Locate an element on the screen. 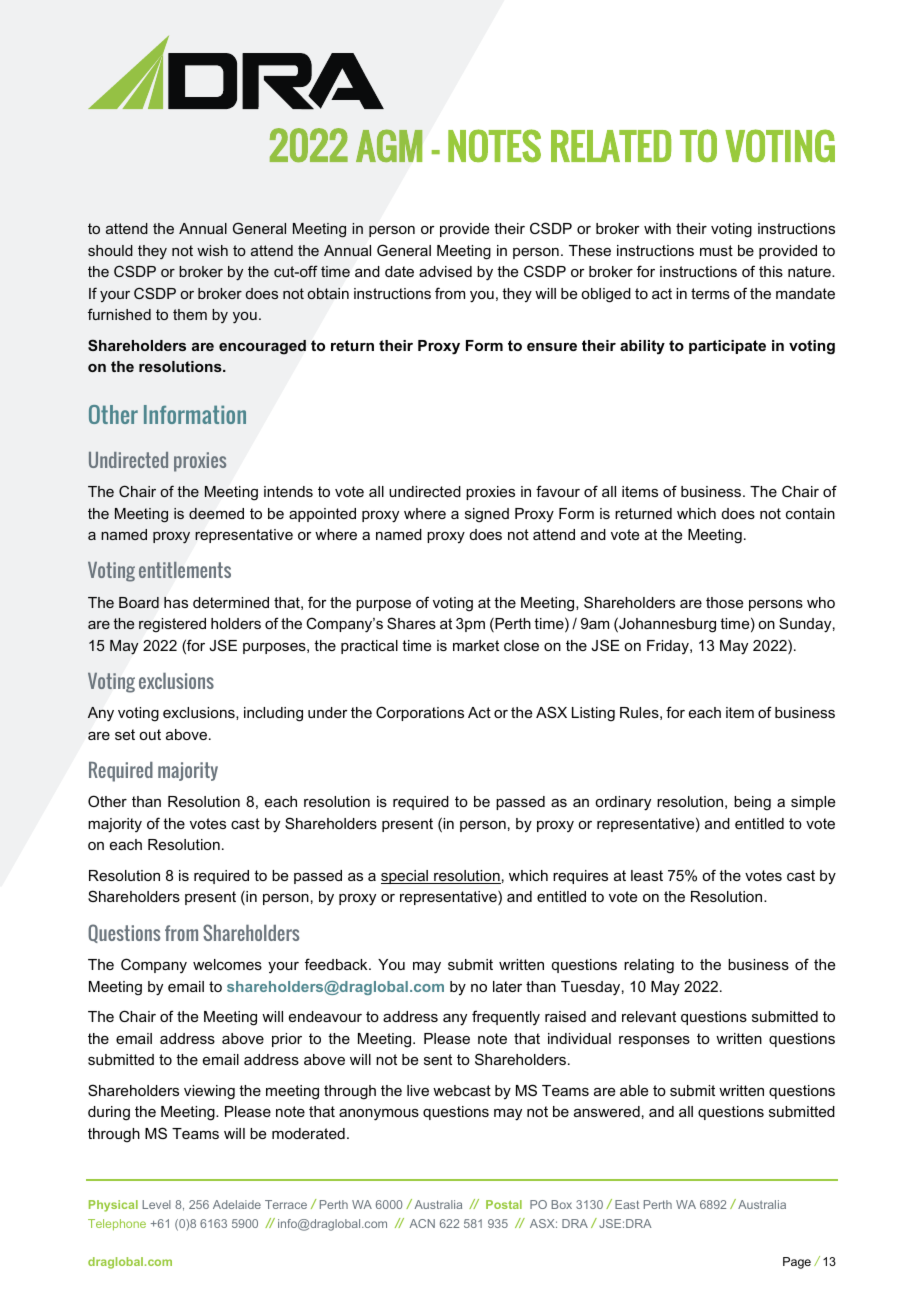  contain is located at coordinates (810, 513).
